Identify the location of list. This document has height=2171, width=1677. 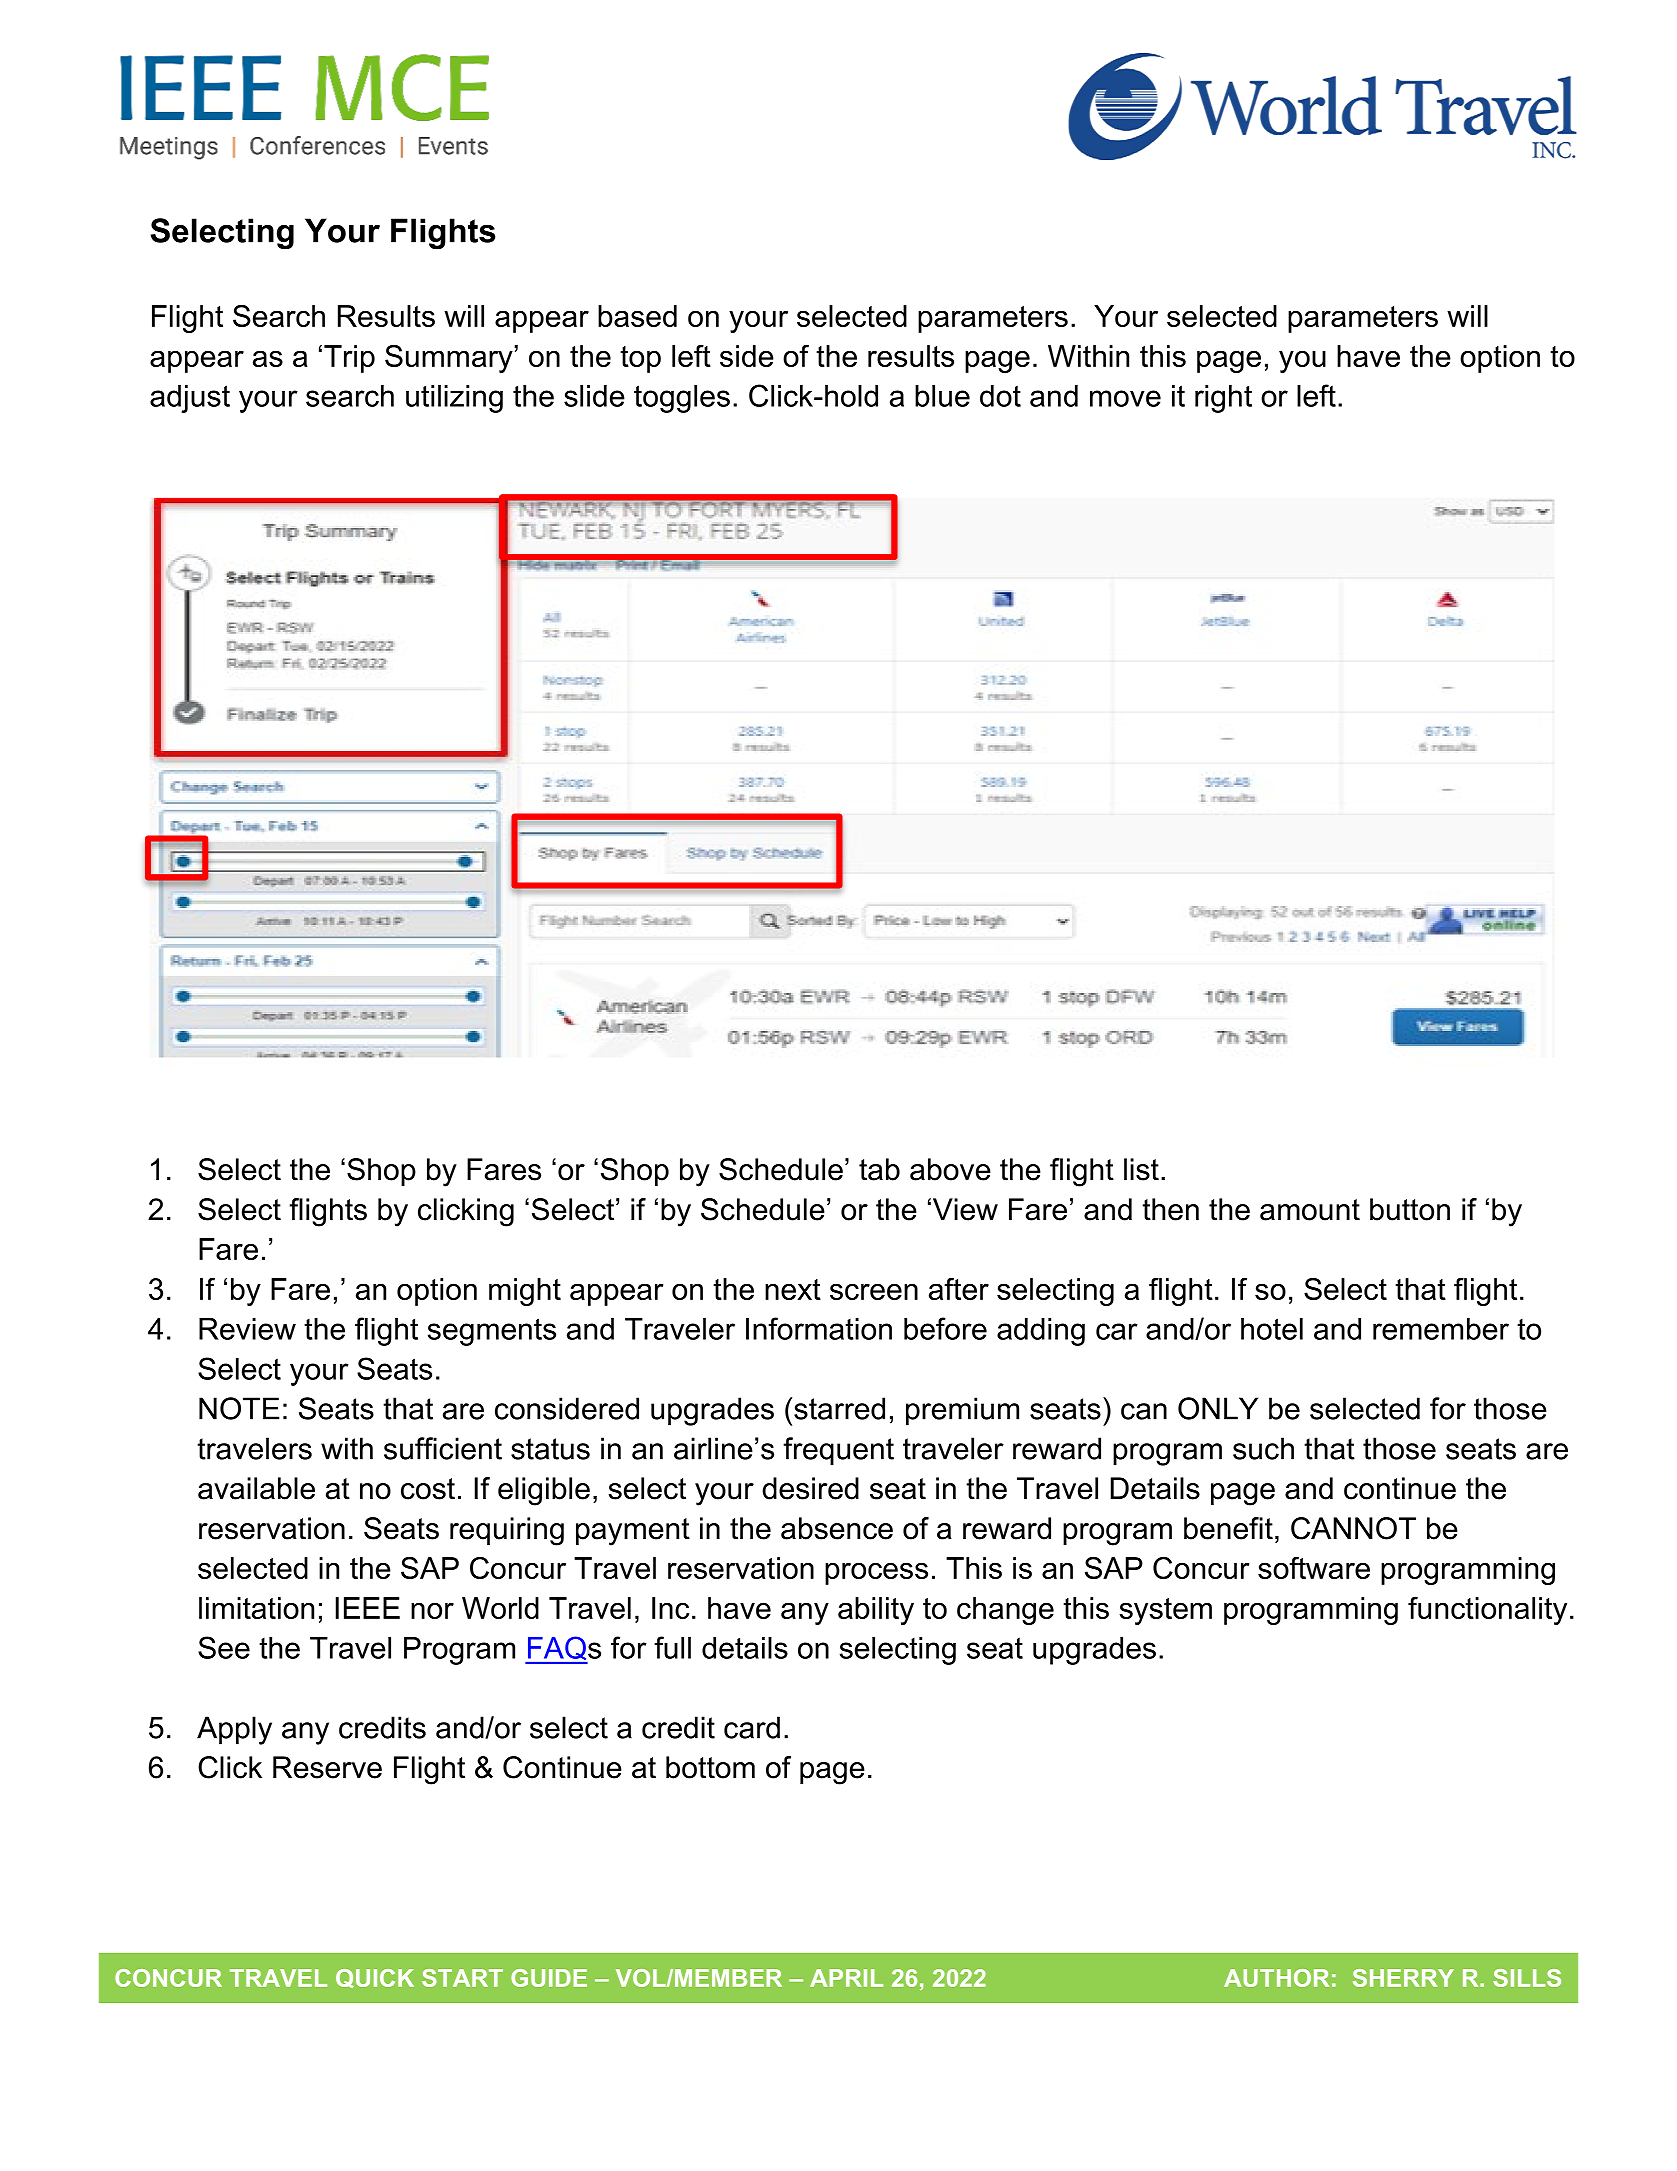
(1141, 1169).
